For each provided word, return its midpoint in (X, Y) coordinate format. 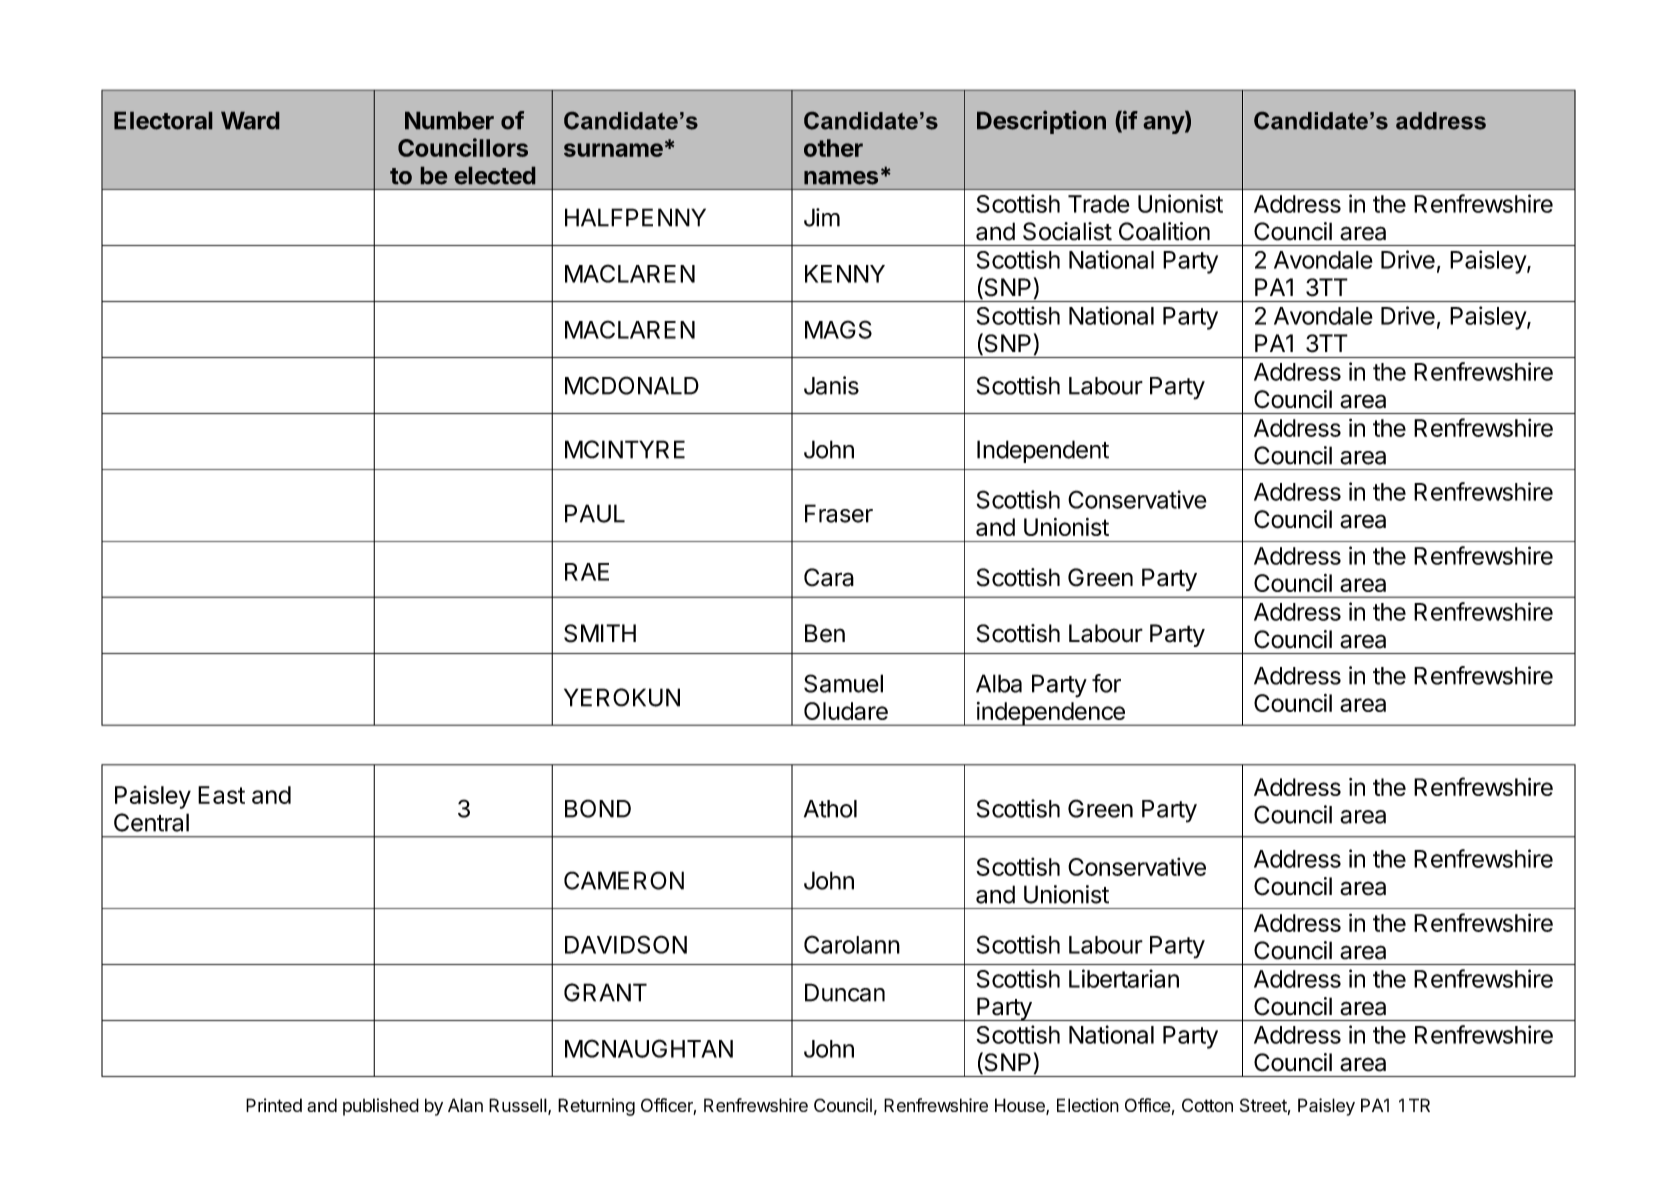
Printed (274, 1105)
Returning (596, 1107)
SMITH (600, 633)
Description (1041, 122)
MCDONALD (632, 385)
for (1106, 683)
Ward (250, 121)
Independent (1043, 451)
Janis (831, 385)
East (221, 795)
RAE (587, 572)
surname (613, 150)
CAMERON (624, 880)
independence (1050, 714)
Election (1088, 1105)
